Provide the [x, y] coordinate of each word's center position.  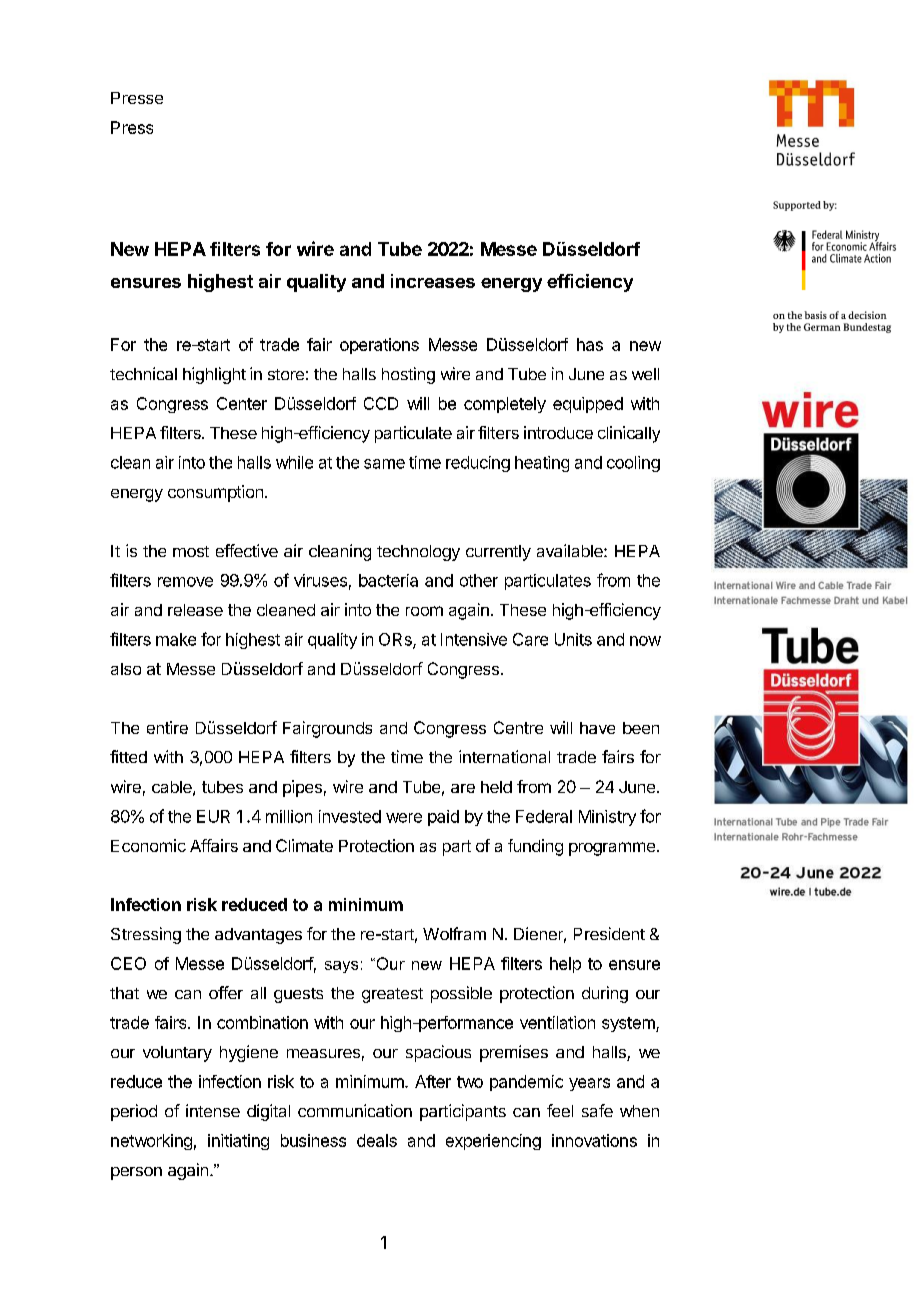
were [404, 818]
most [191, 551]
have [597, 728]
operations [379, 346]
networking [151, 1142]
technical [143, 373]
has [590, 344]
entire [167, 727]
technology [418, 553]
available [571, 550]
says [341, 967]
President [609, 933]
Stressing [146, 935]
